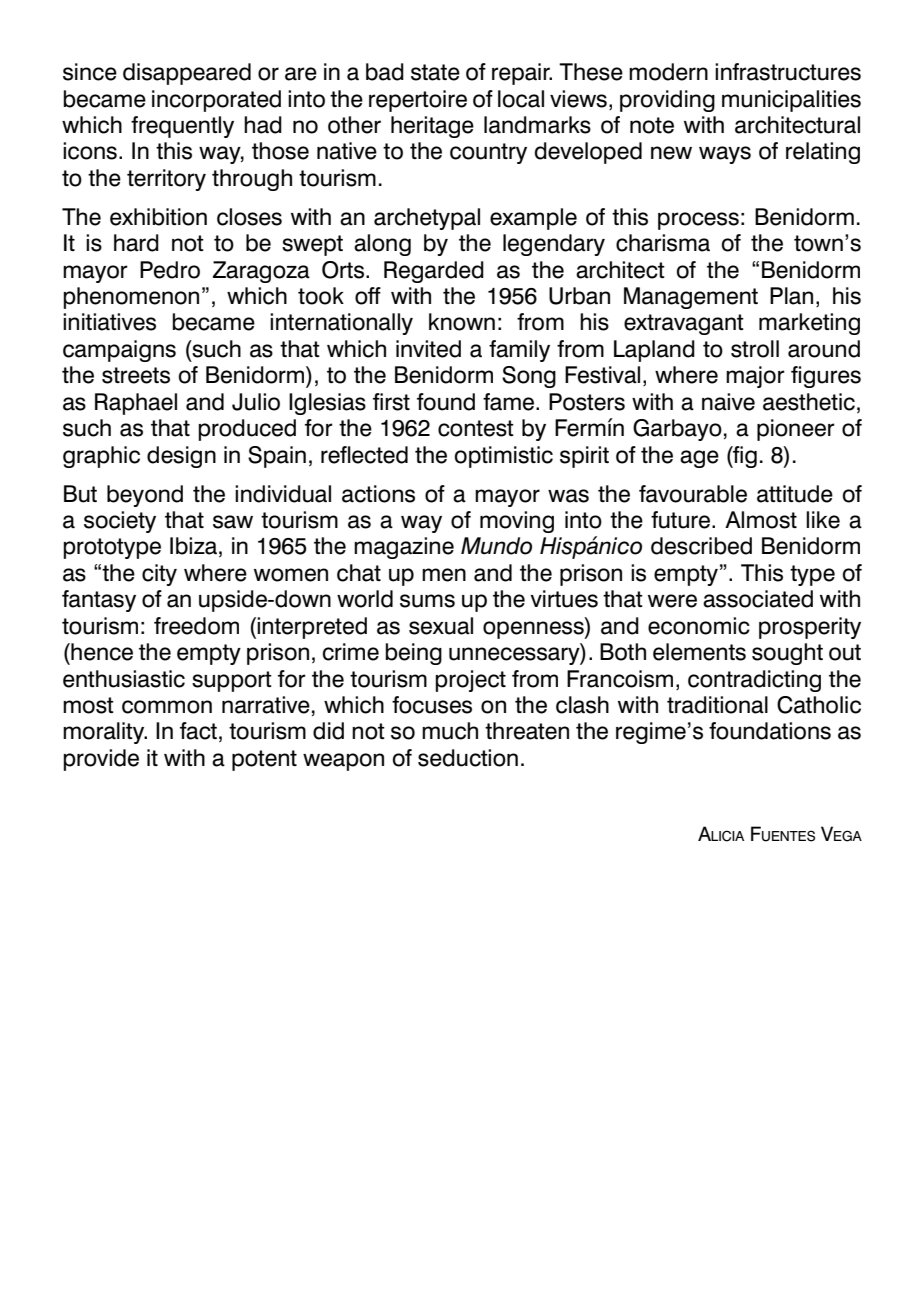 Image resolution: width=924 pixels, height=1311 pixels. Describe the element at coordinates (418, 101) in the screenshot. I see `repertoire` at that location.
